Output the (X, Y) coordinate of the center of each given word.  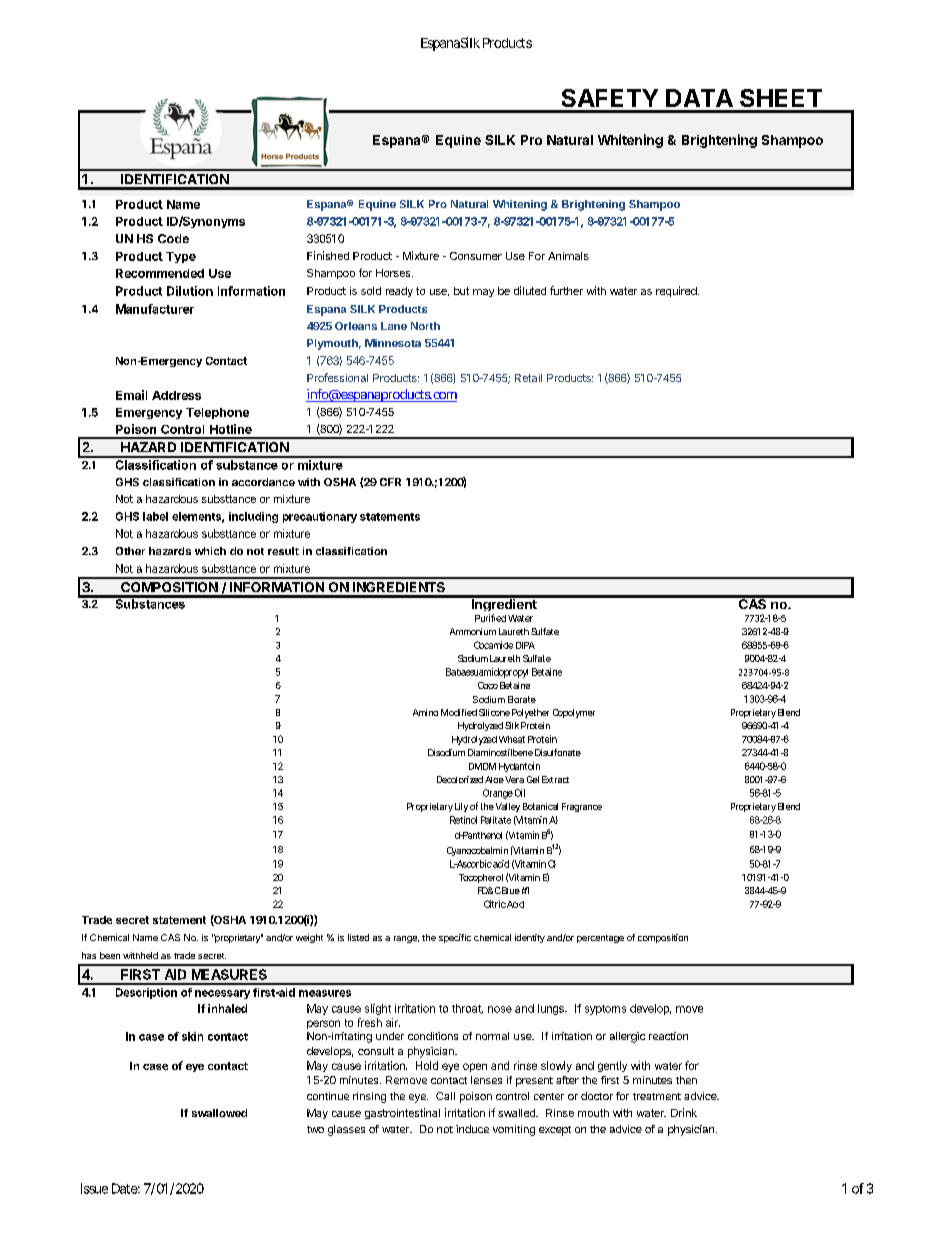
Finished (328, 255)
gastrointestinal (402, 1113)
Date (126, 1188)
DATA (699, 98)
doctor (597, 1096)
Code (173, 238)
